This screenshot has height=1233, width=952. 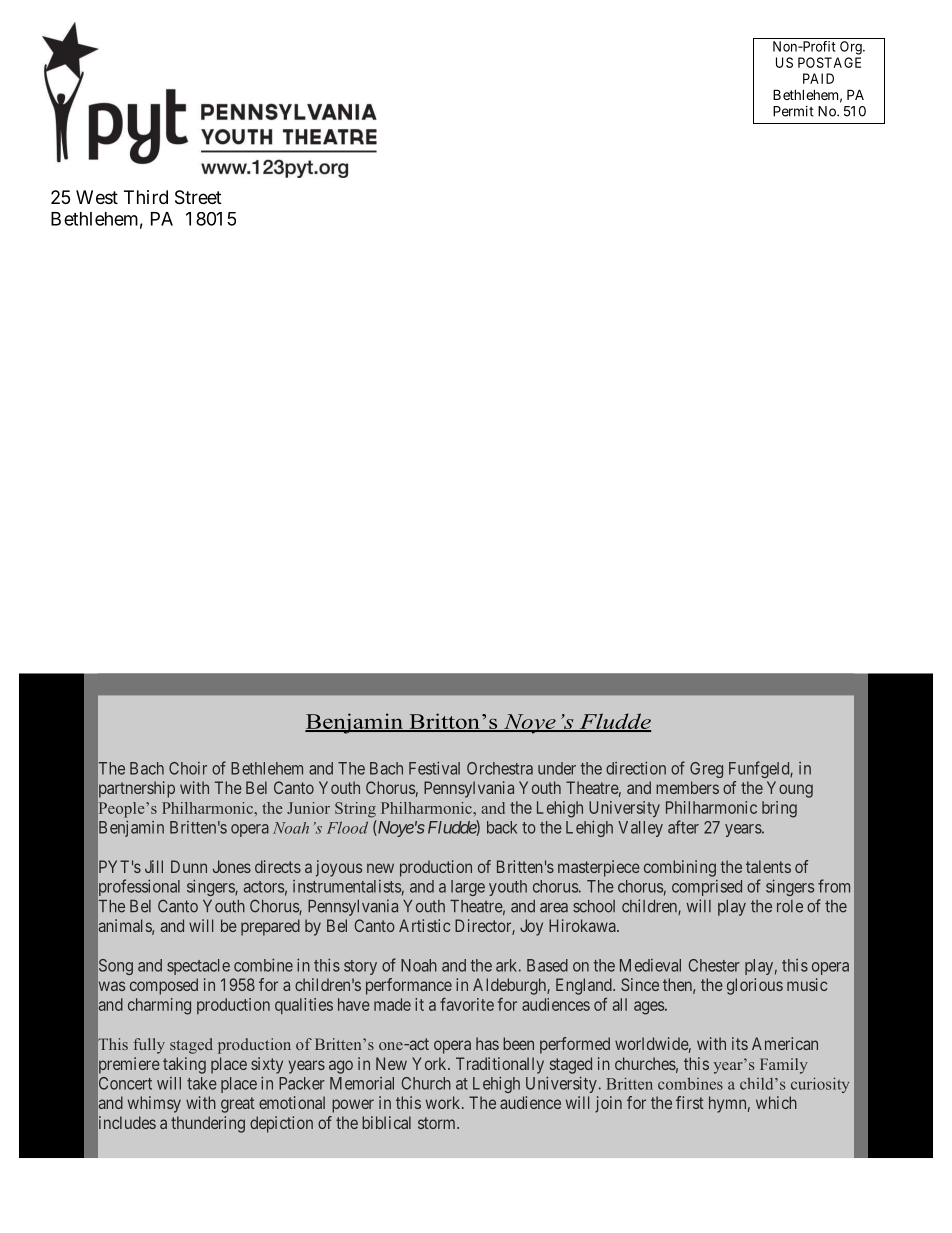 I want to click on PAID, so click(x=818, y=78).
